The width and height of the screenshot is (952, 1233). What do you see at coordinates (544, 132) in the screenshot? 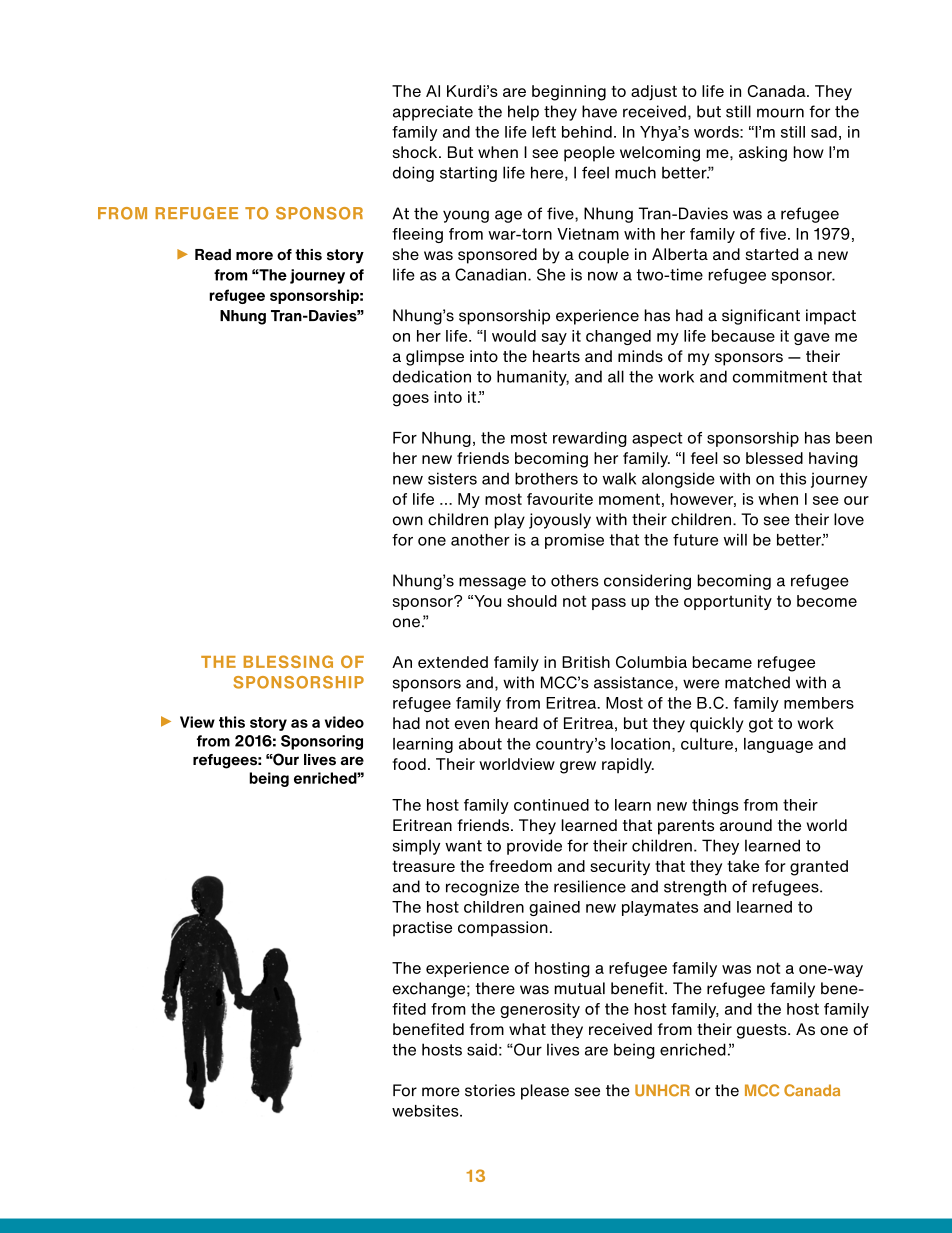
I see `left` at bounding box center [544, 132].
